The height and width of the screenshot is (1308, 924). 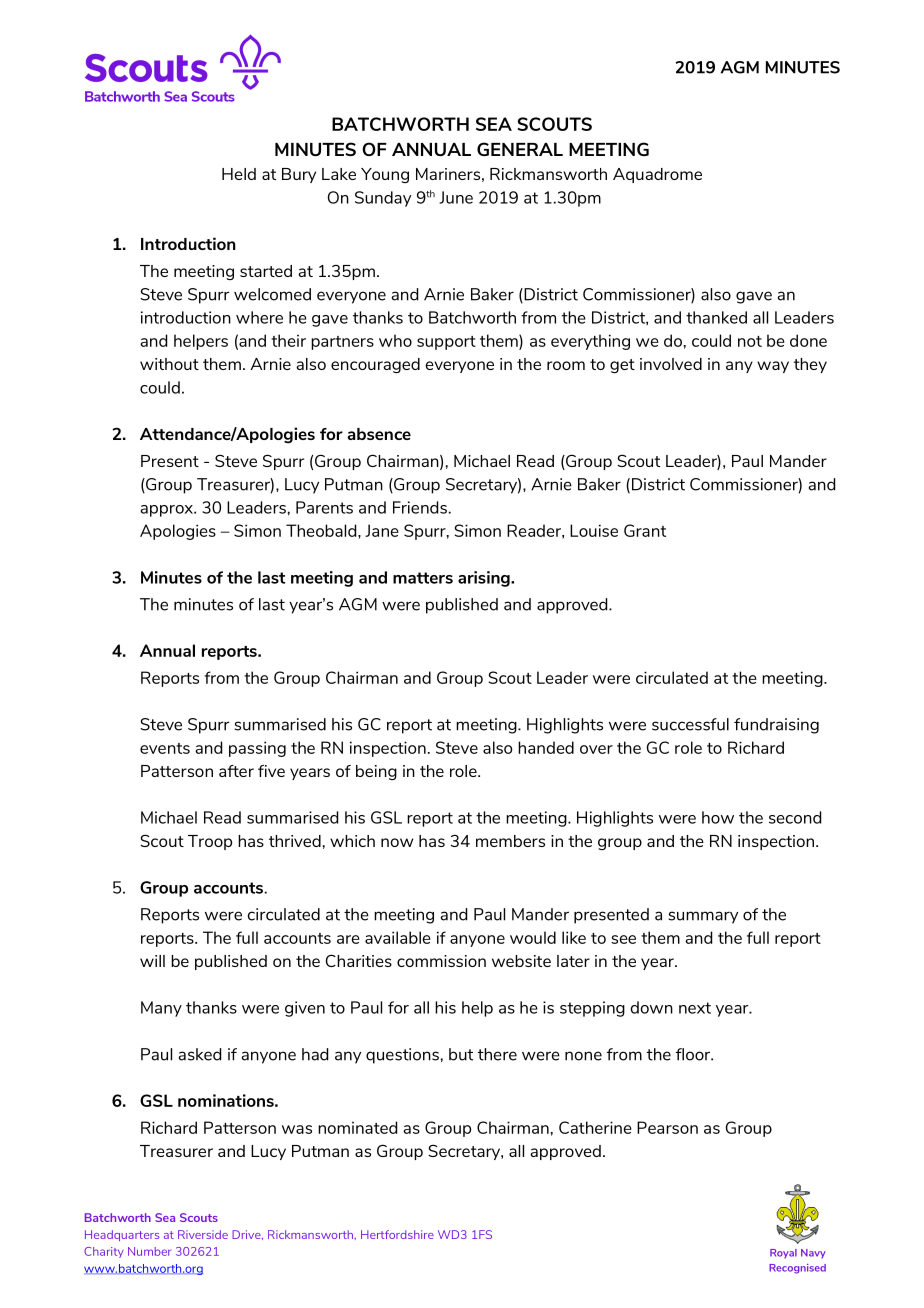 I want to click on successful, so click(x=690, y=724).
